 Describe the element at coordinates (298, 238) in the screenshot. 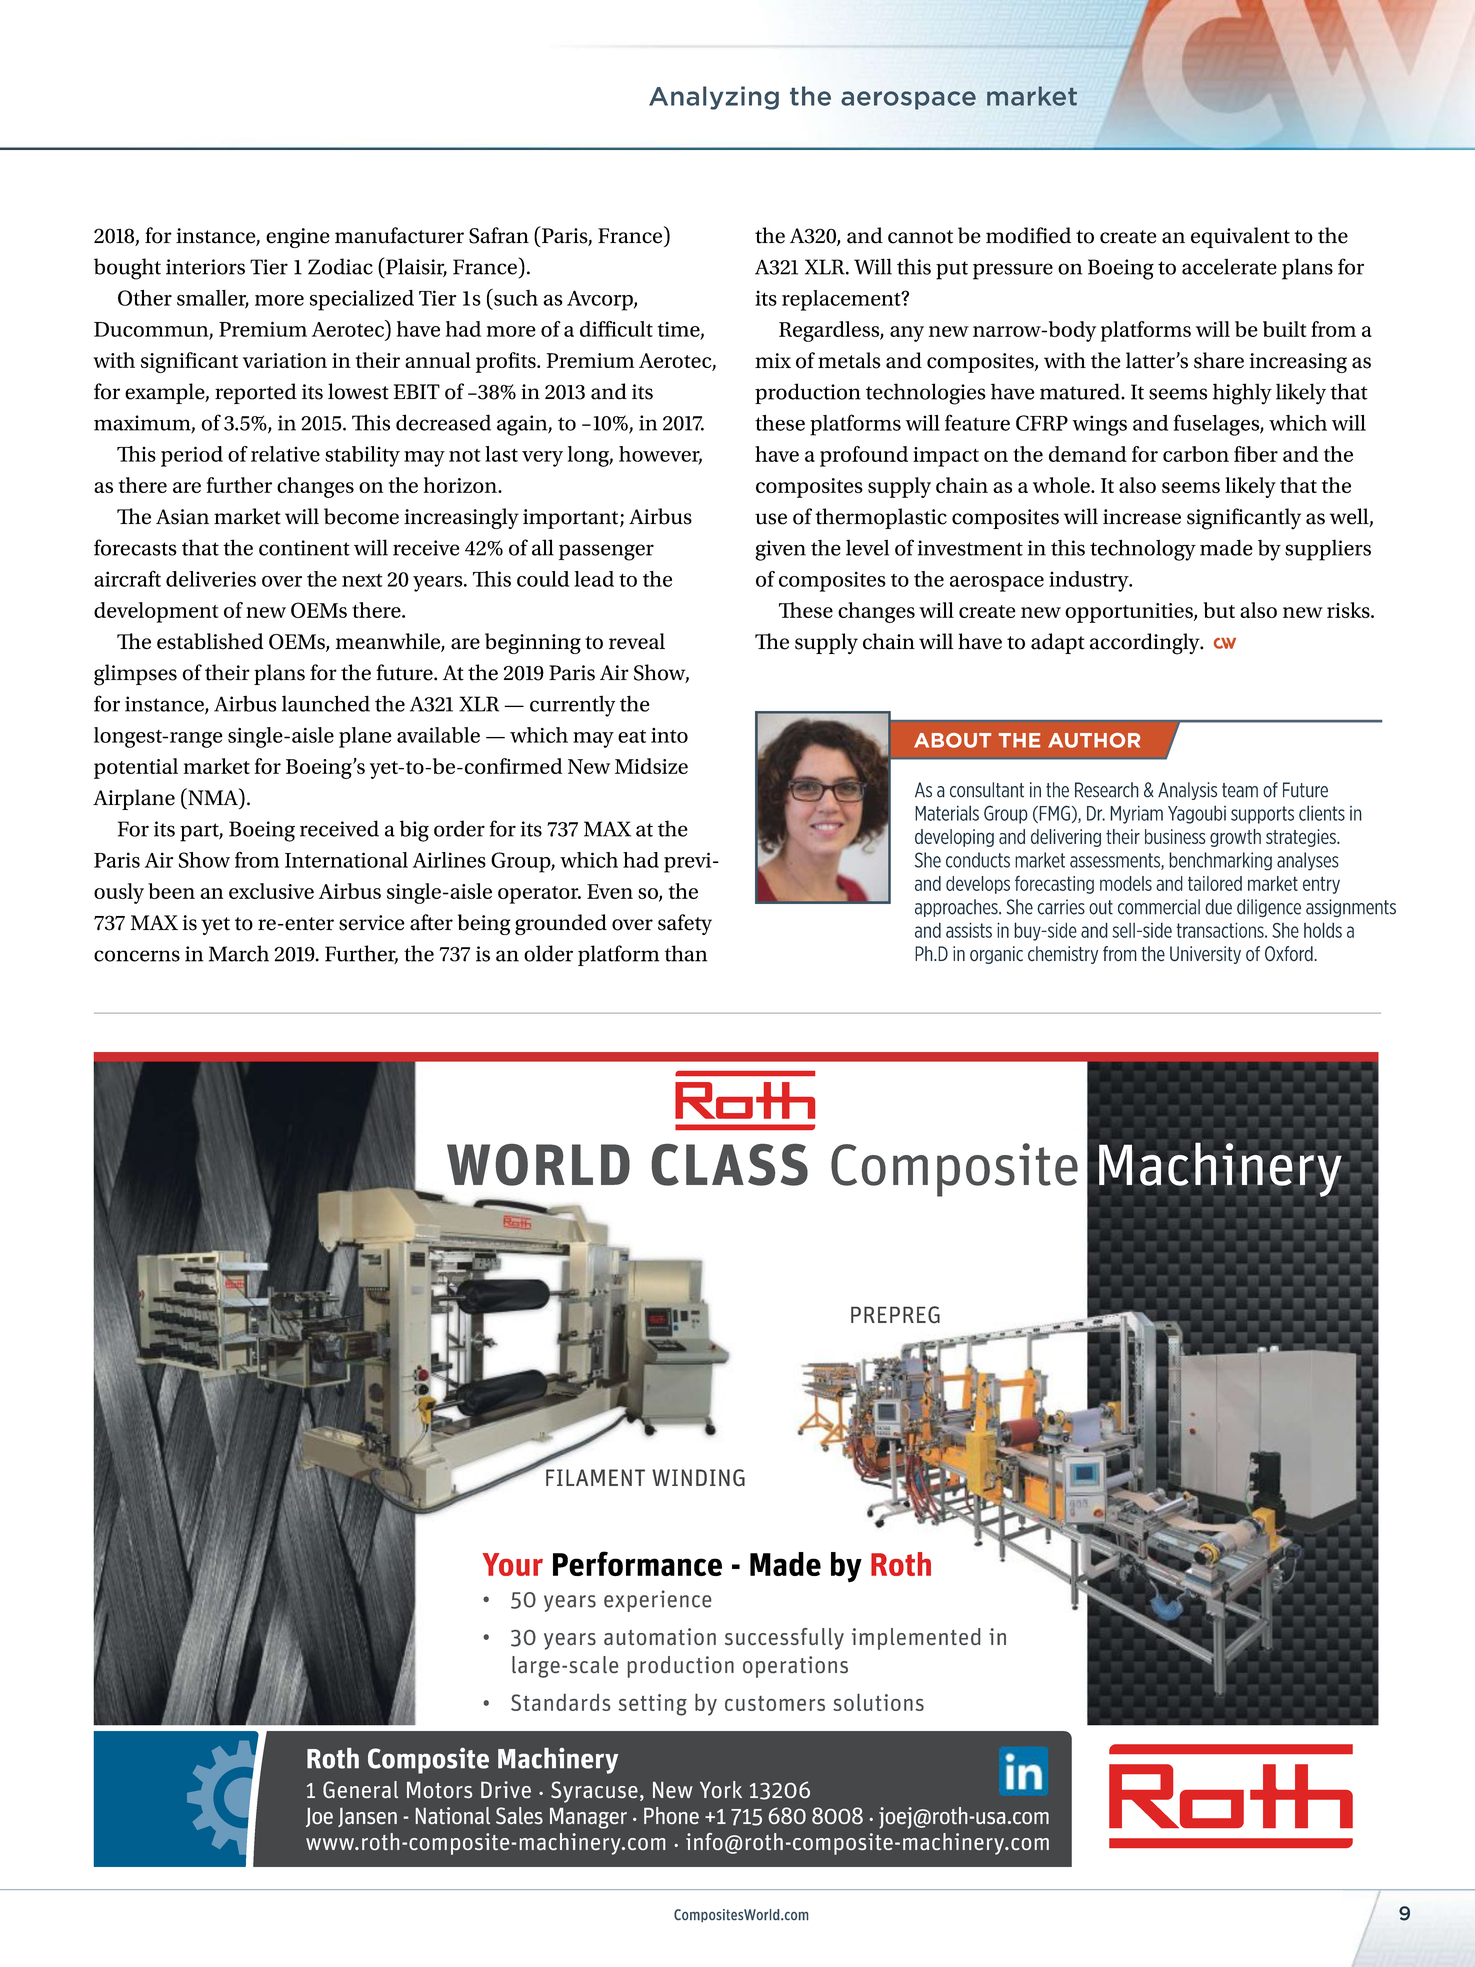

I see `engine` at that location.
